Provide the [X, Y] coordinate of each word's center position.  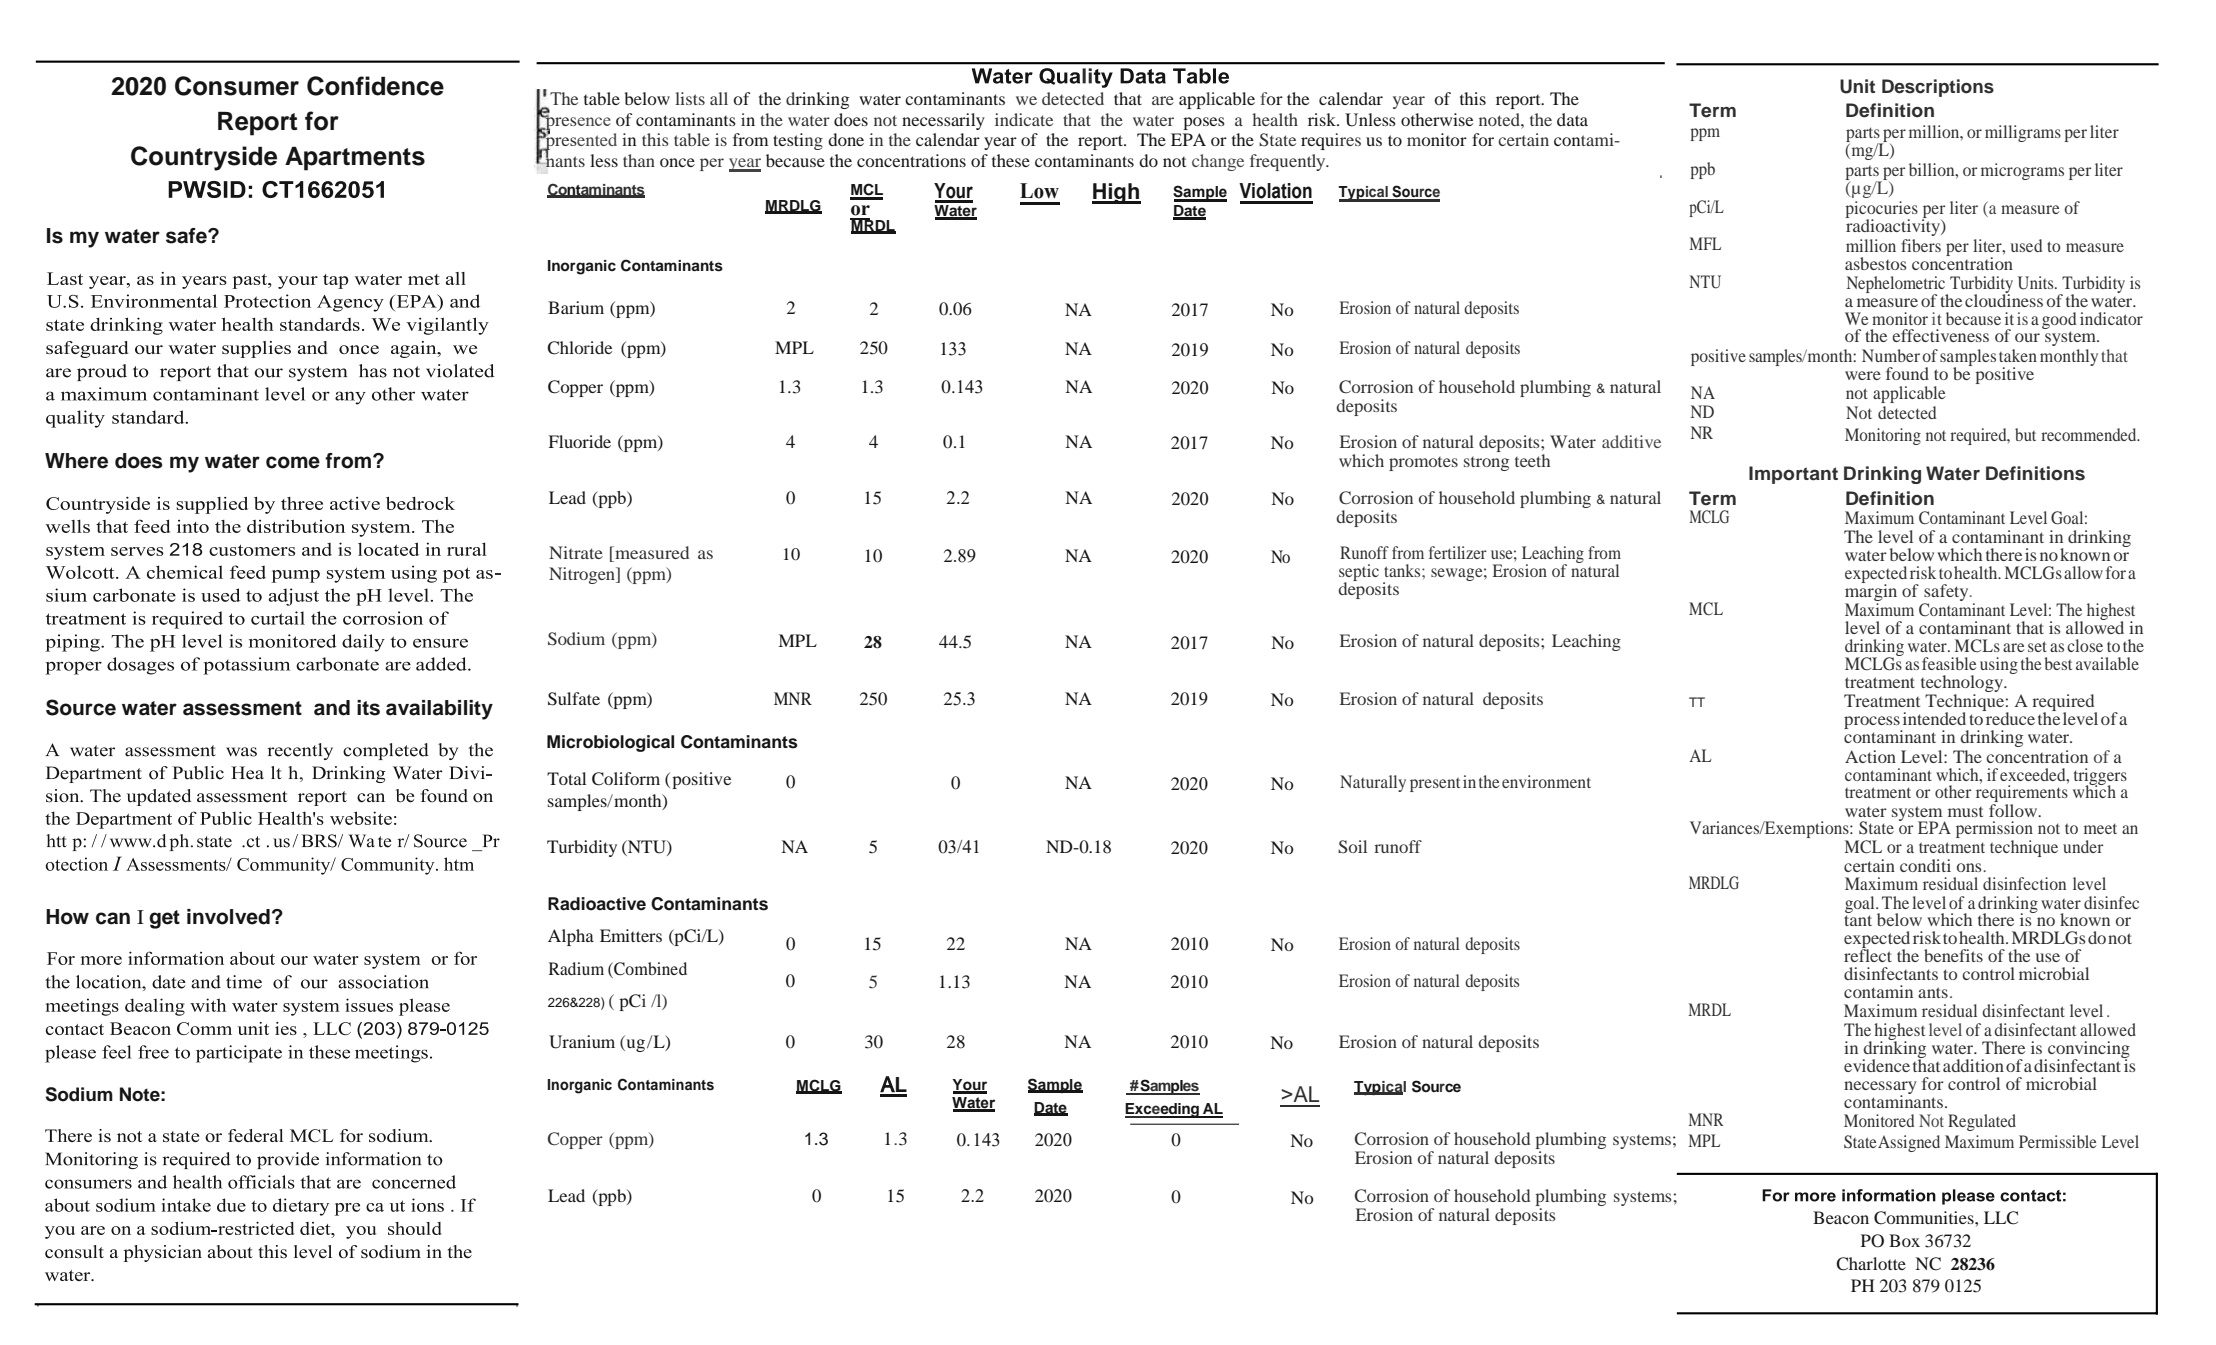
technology [1963, 683]
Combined [649, 969]
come [293, 462]
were [1863, 375]
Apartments [355, 159]
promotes [1423, 464]
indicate [1024, 119]
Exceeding [1163, 1110]
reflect [1868, 954]
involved [228, 917]
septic [1359, 574]
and [332, 708]
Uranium [582, 1042]
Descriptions [1938, 88]
